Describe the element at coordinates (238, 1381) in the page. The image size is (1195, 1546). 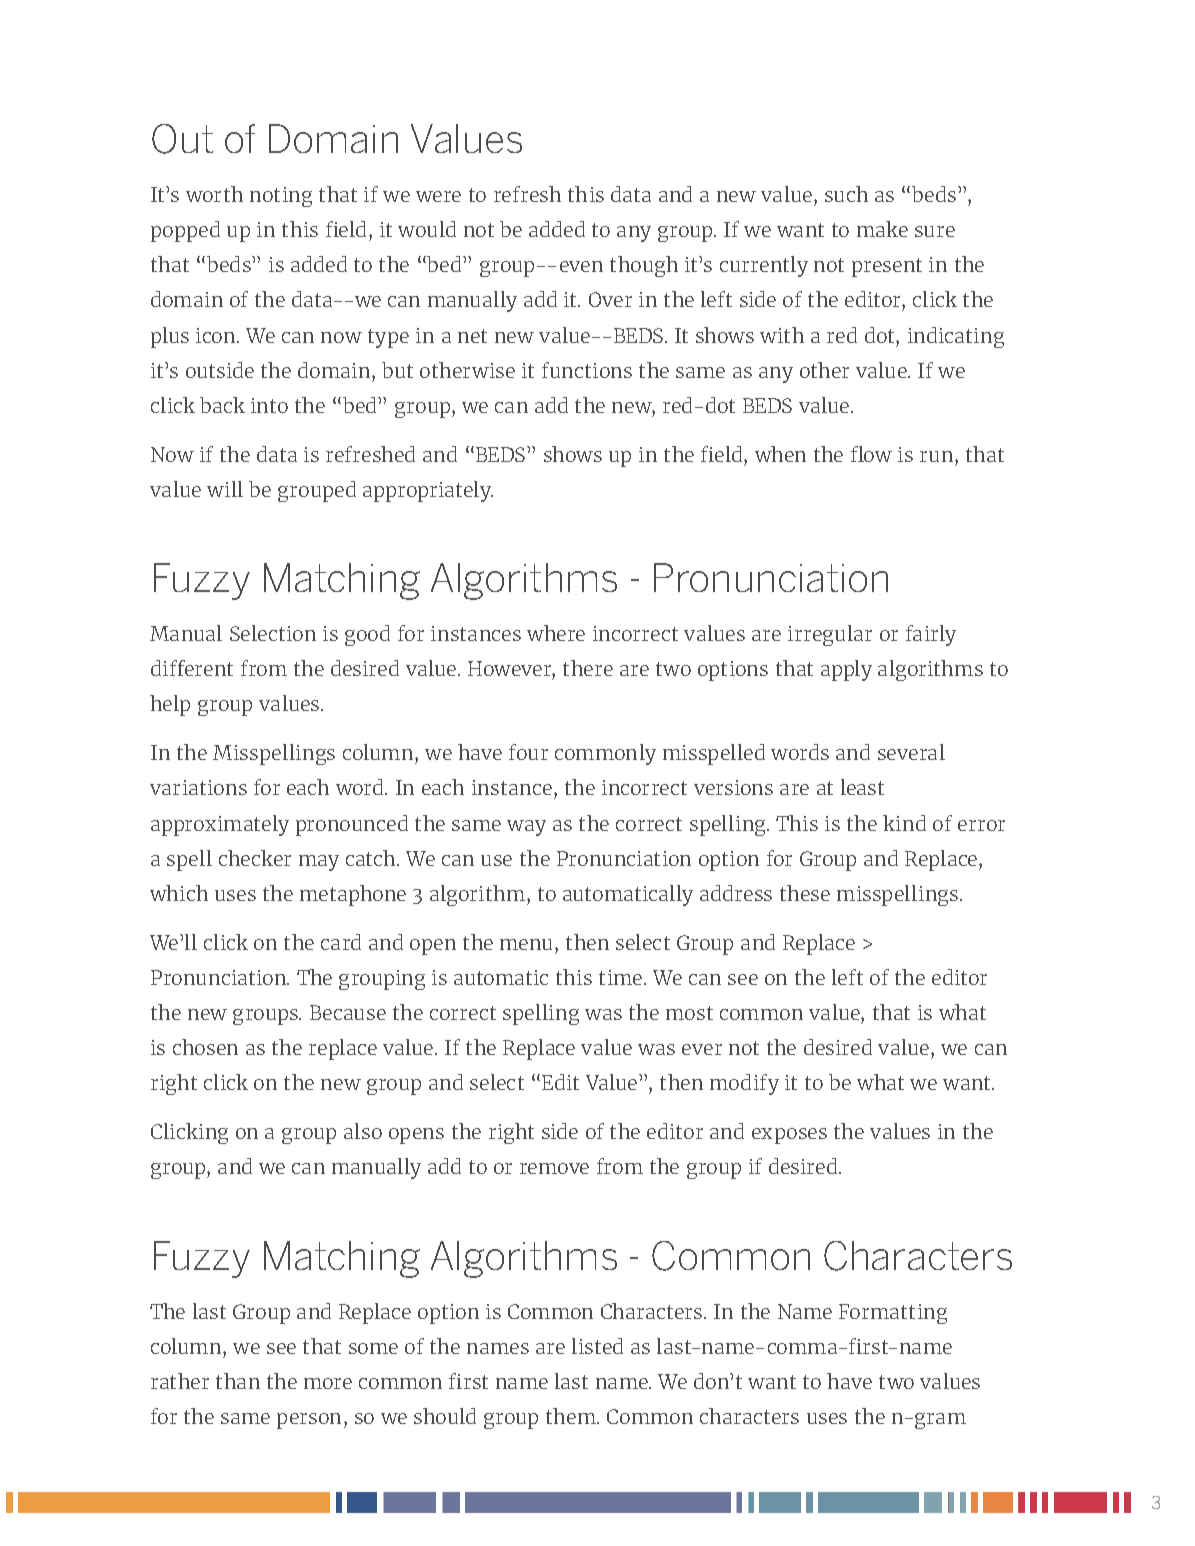
I see `than` at that location.
